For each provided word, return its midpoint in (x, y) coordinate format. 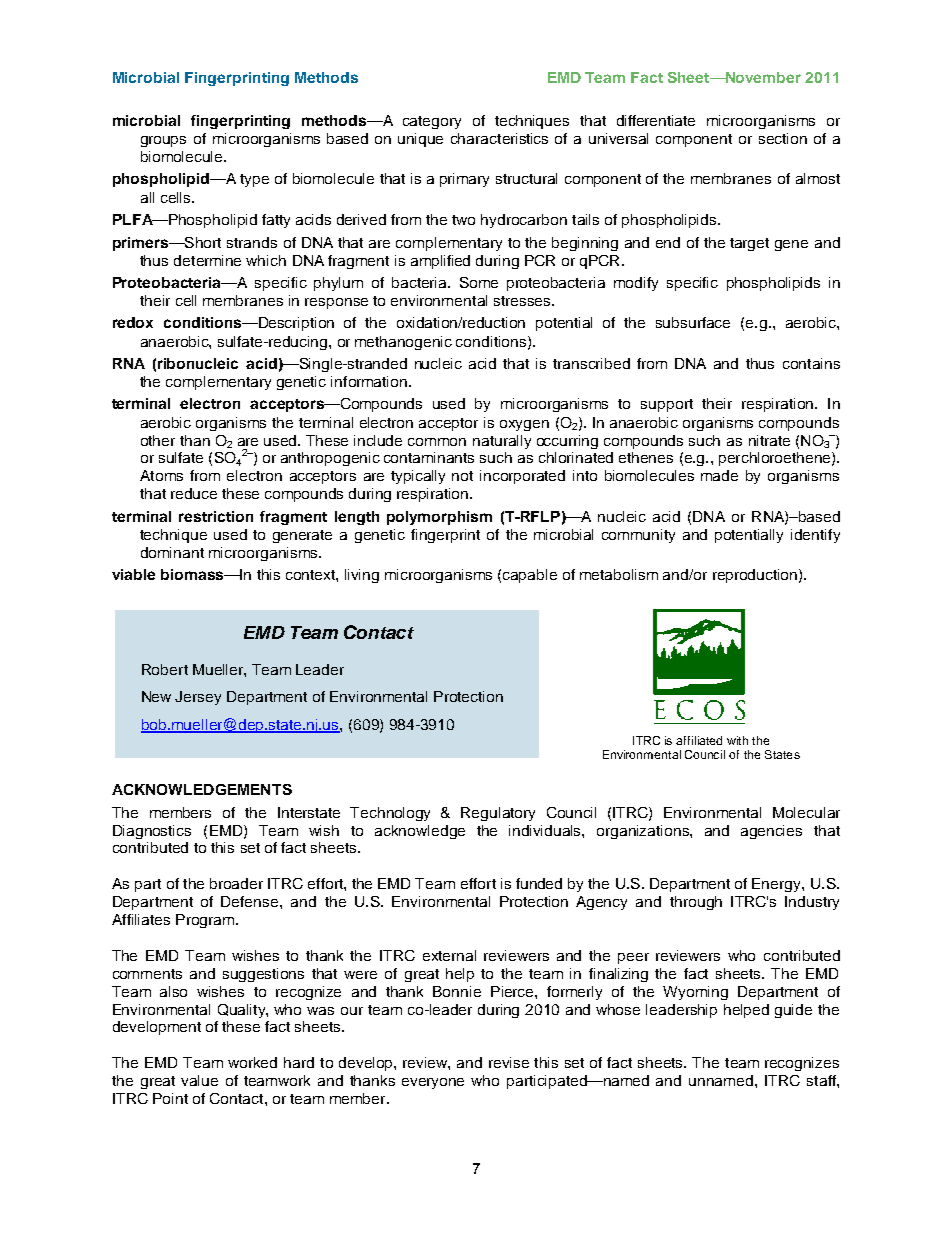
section (783, 138)
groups (163, 141)
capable (530, 576)
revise (509, 1062)
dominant (172, 552)
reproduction (755, 576)
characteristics (499, 138)
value (199, 1080)
